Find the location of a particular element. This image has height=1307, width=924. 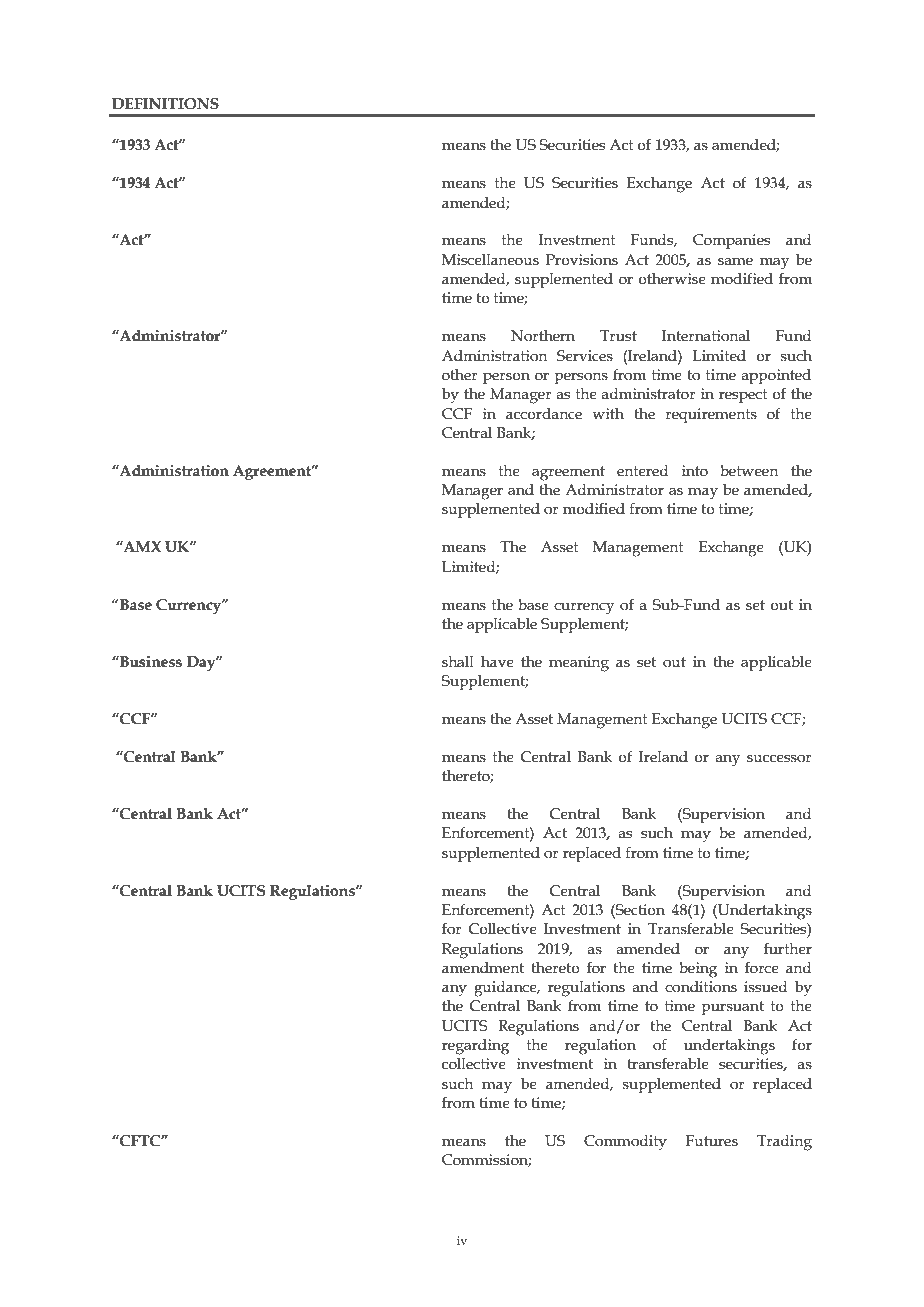

Companies is located at coordinates (731, 241).
